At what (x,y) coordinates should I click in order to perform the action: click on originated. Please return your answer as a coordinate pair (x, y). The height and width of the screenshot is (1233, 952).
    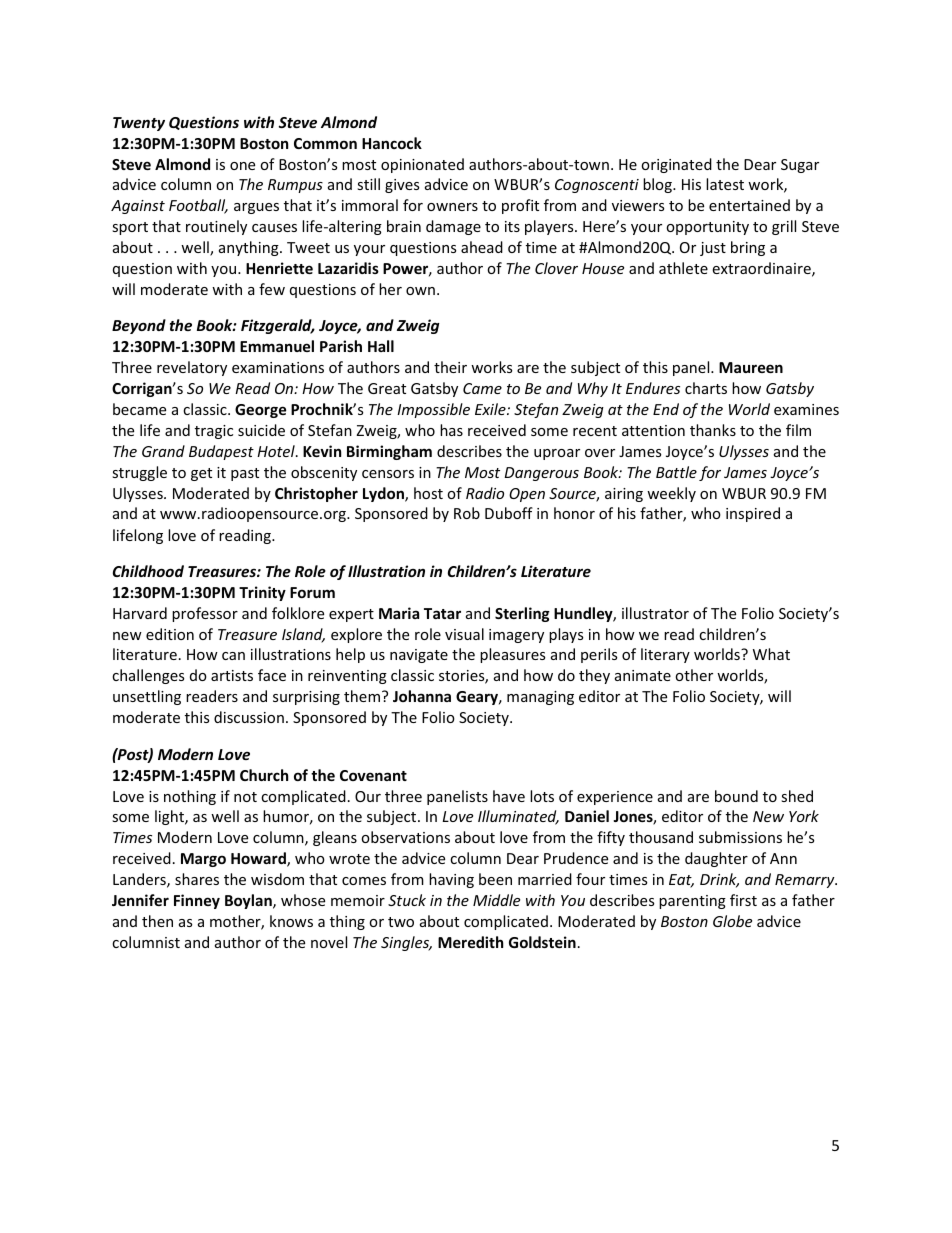
    Looking at the image, I should click on (676, 165).
